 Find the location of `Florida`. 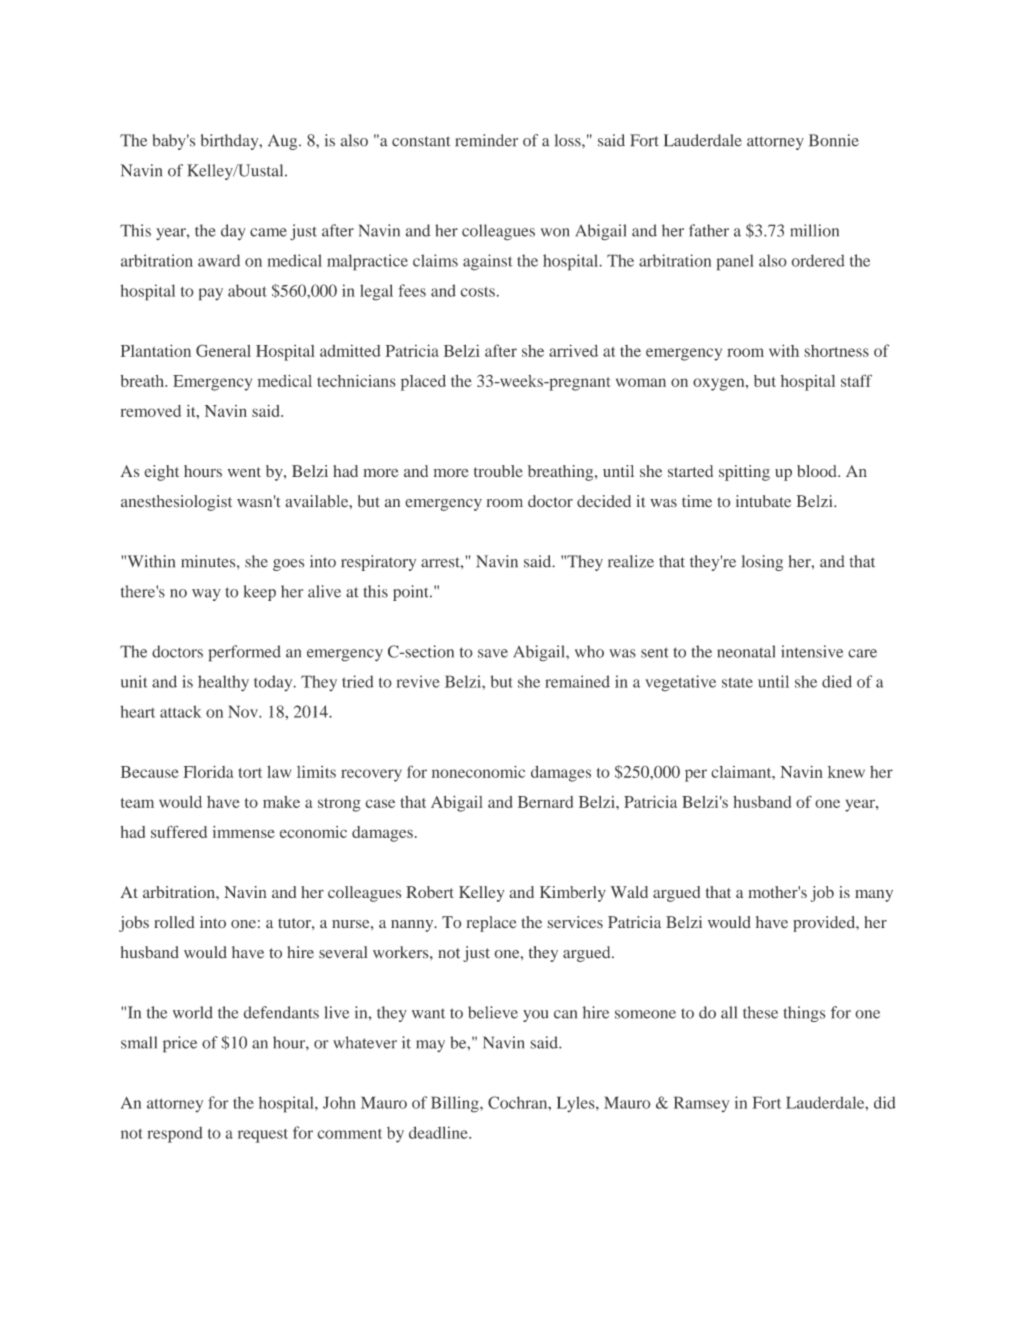

Florida is located at coordinates (208, 771).
